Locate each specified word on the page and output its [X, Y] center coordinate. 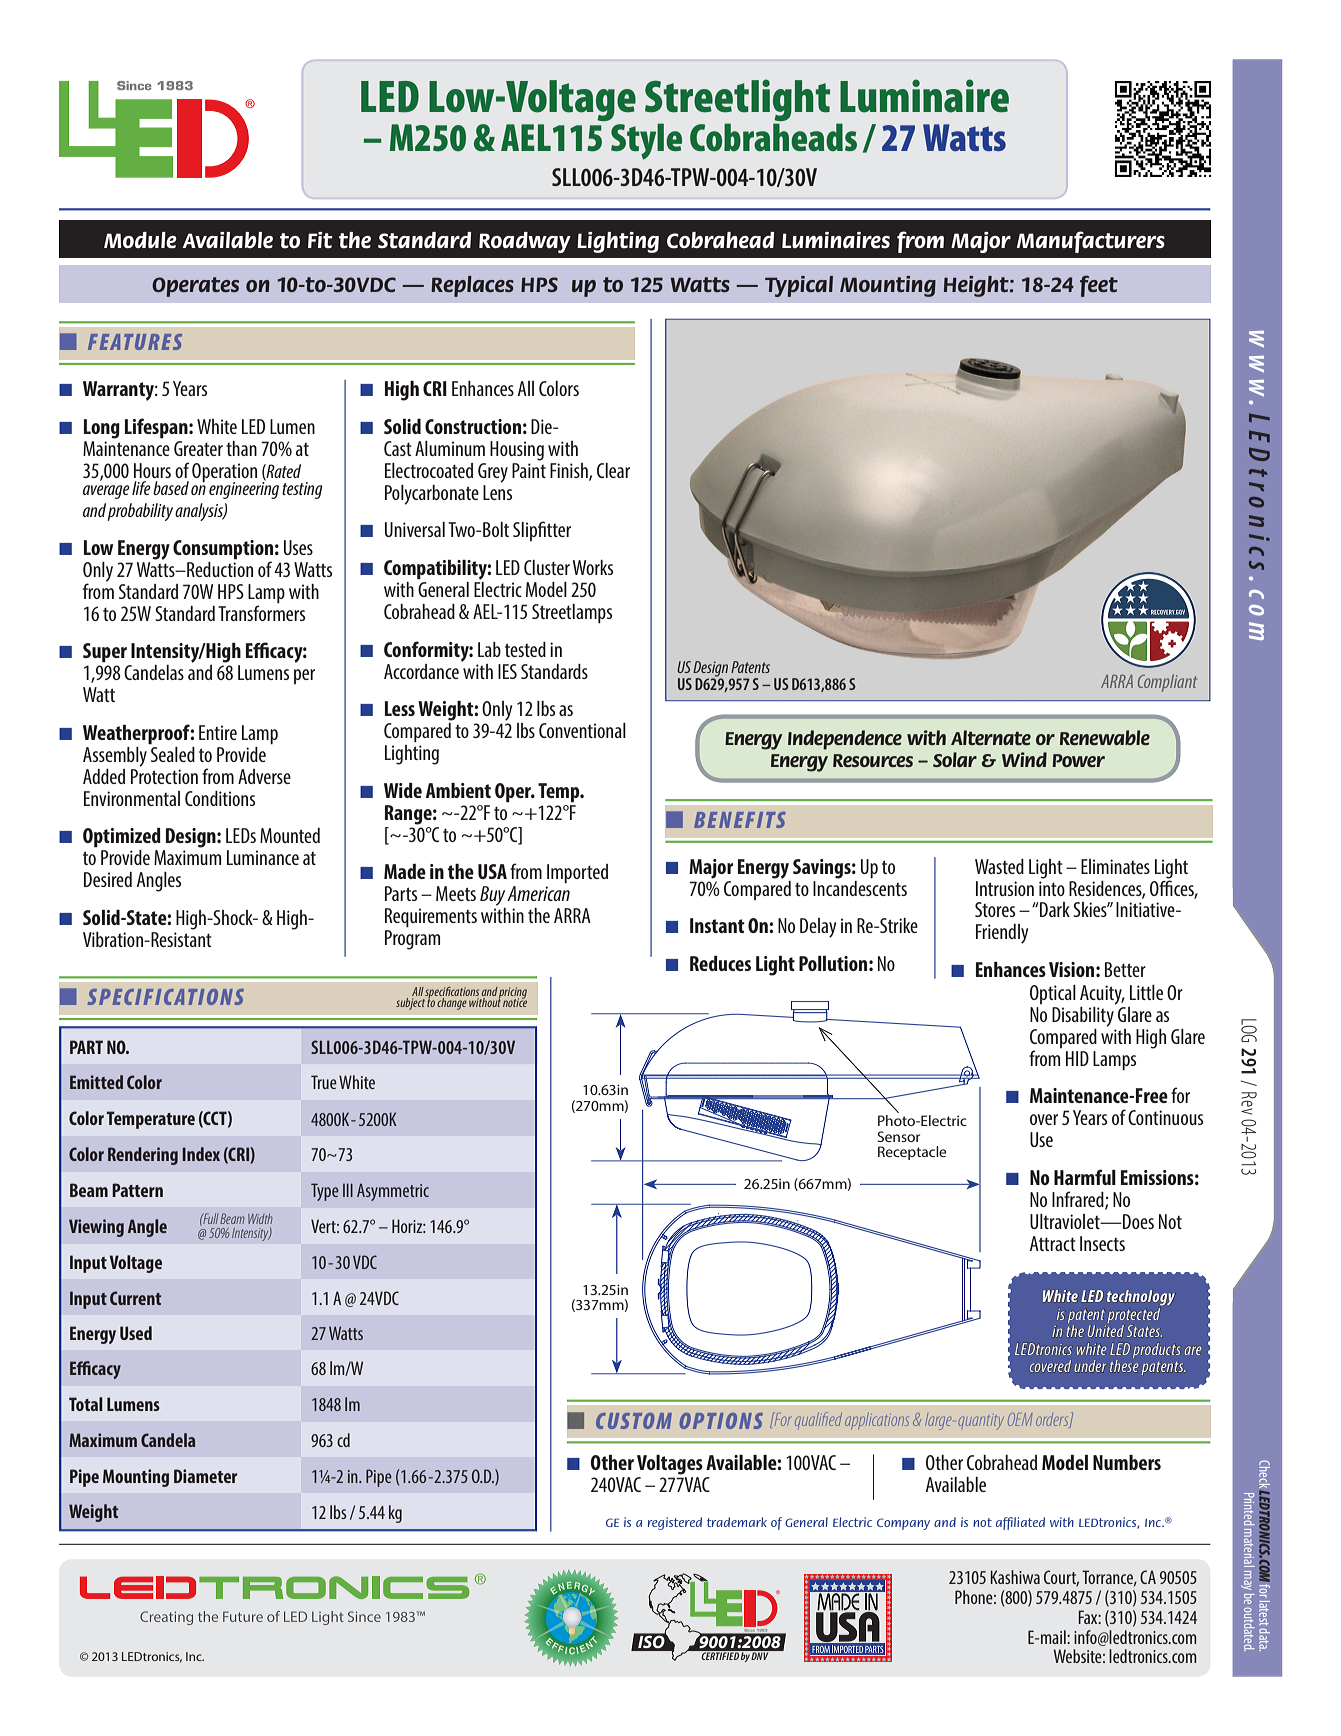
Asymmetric [393, 1192]
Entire [218, 732]
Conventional [582, 730]
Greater [198, 448]
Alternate [991, 737]
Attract [1053, 1243]
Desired [108, 879]
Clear [613, 470]
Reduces [720, 963]
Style [646, 141]
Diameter [205, 1476]
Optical [1053, 994]
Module [140, 240]
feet [1099, 286]
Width [260, 1218]
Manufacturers [1091, 242]
